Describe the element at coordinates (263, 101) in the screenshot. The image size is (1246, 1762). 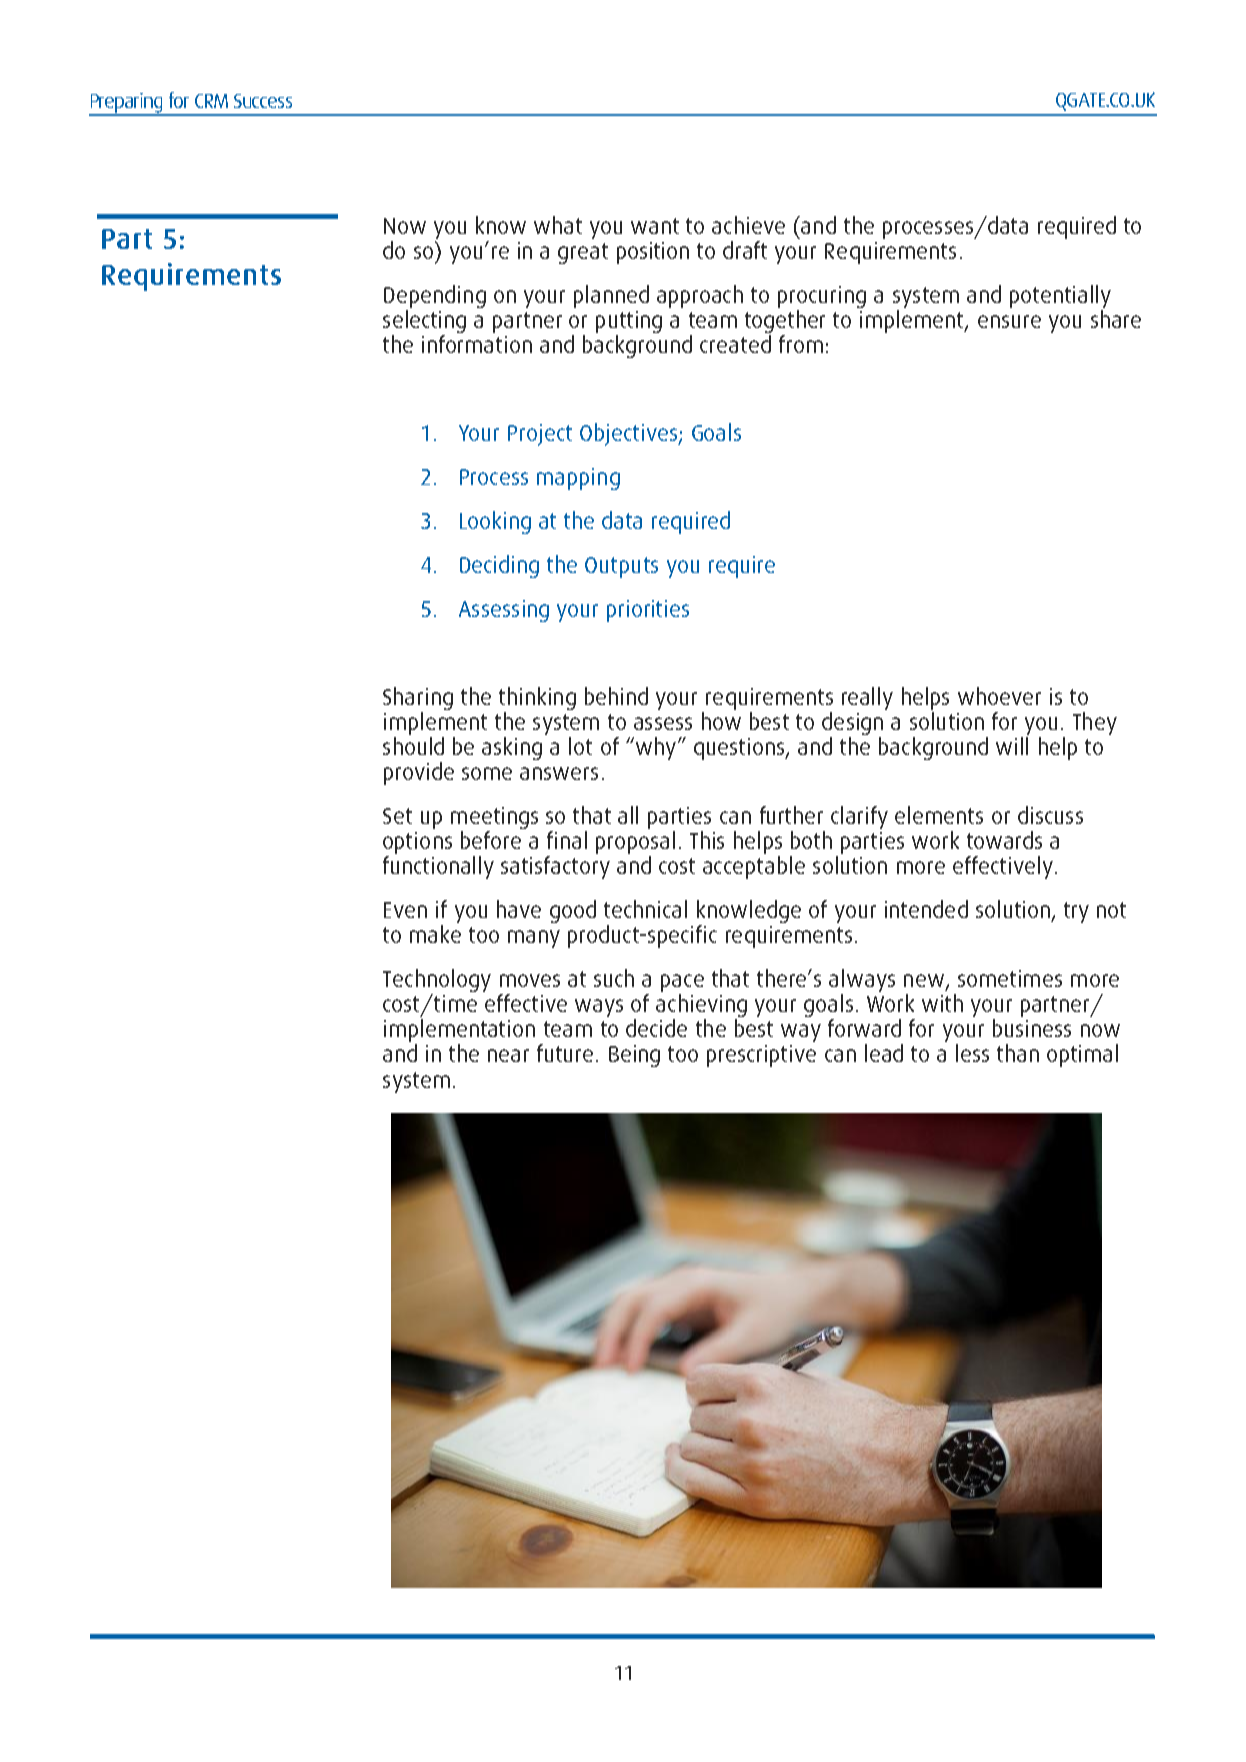
I see `Success` at that location.
